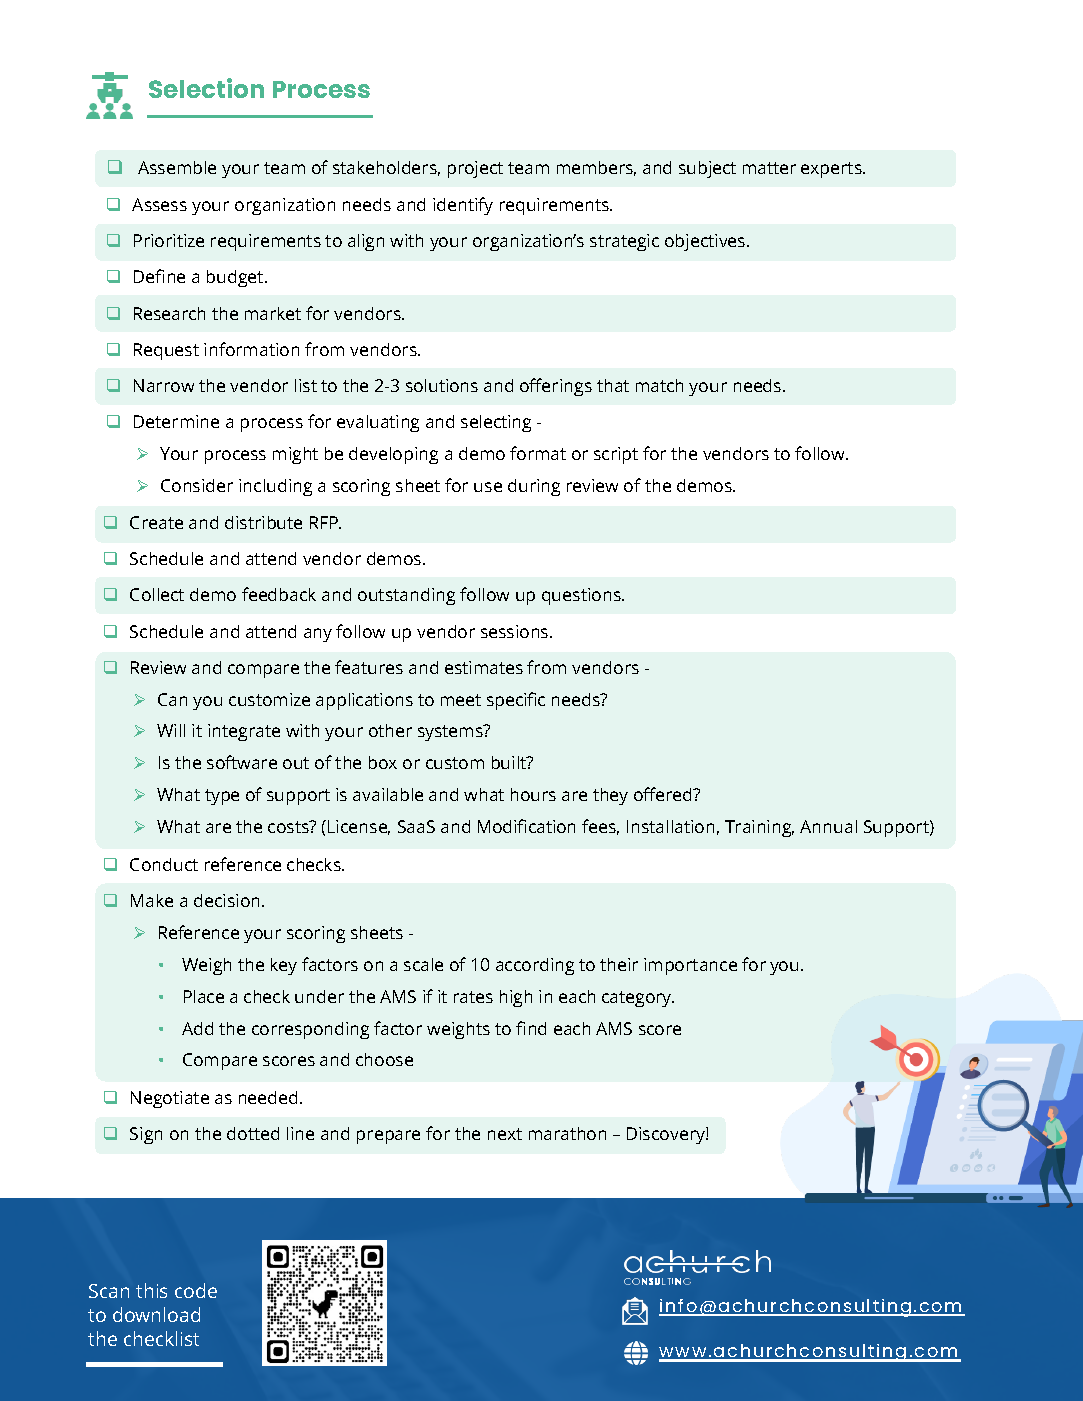 The image size is (1083, 1401). Describe the element at coordinates (171, 730) in the screenshot. I see `Will` at that location.
